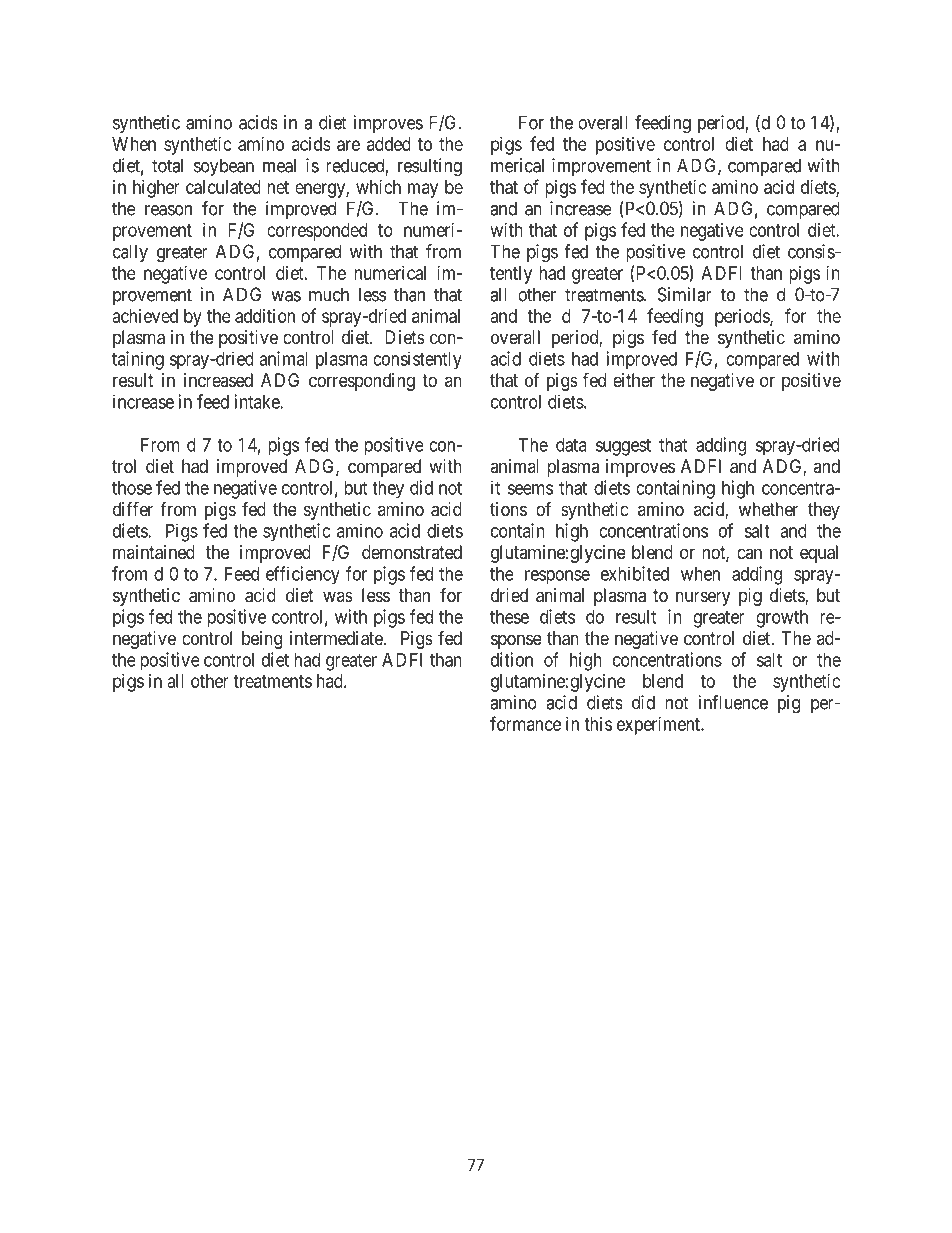 The height and width of the document is (1233, 952). What do you see at coordinates (262, 640) in the document?
I see `being` at bounding box center [262, 640].
